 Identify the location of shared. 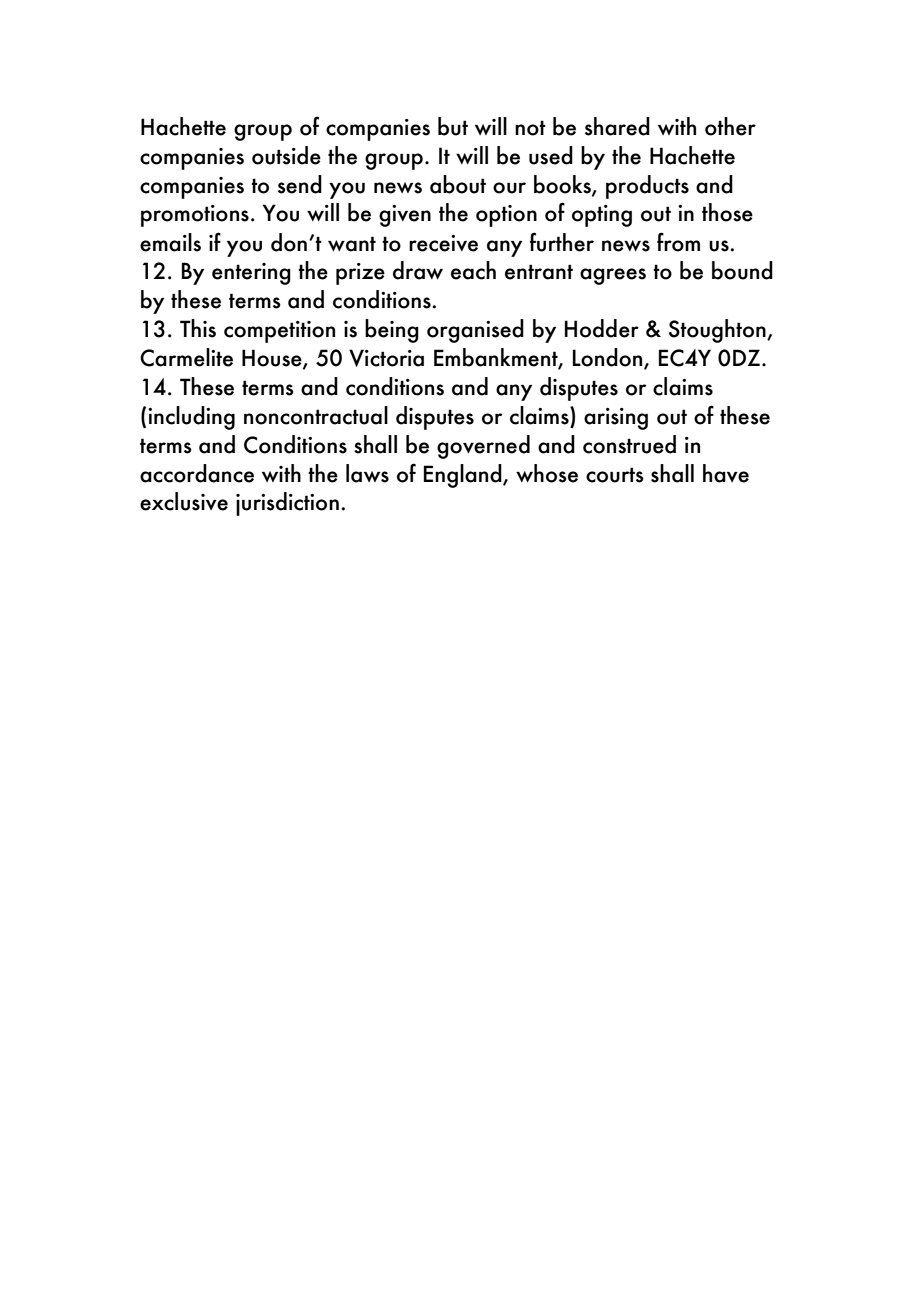
(617, 126).
